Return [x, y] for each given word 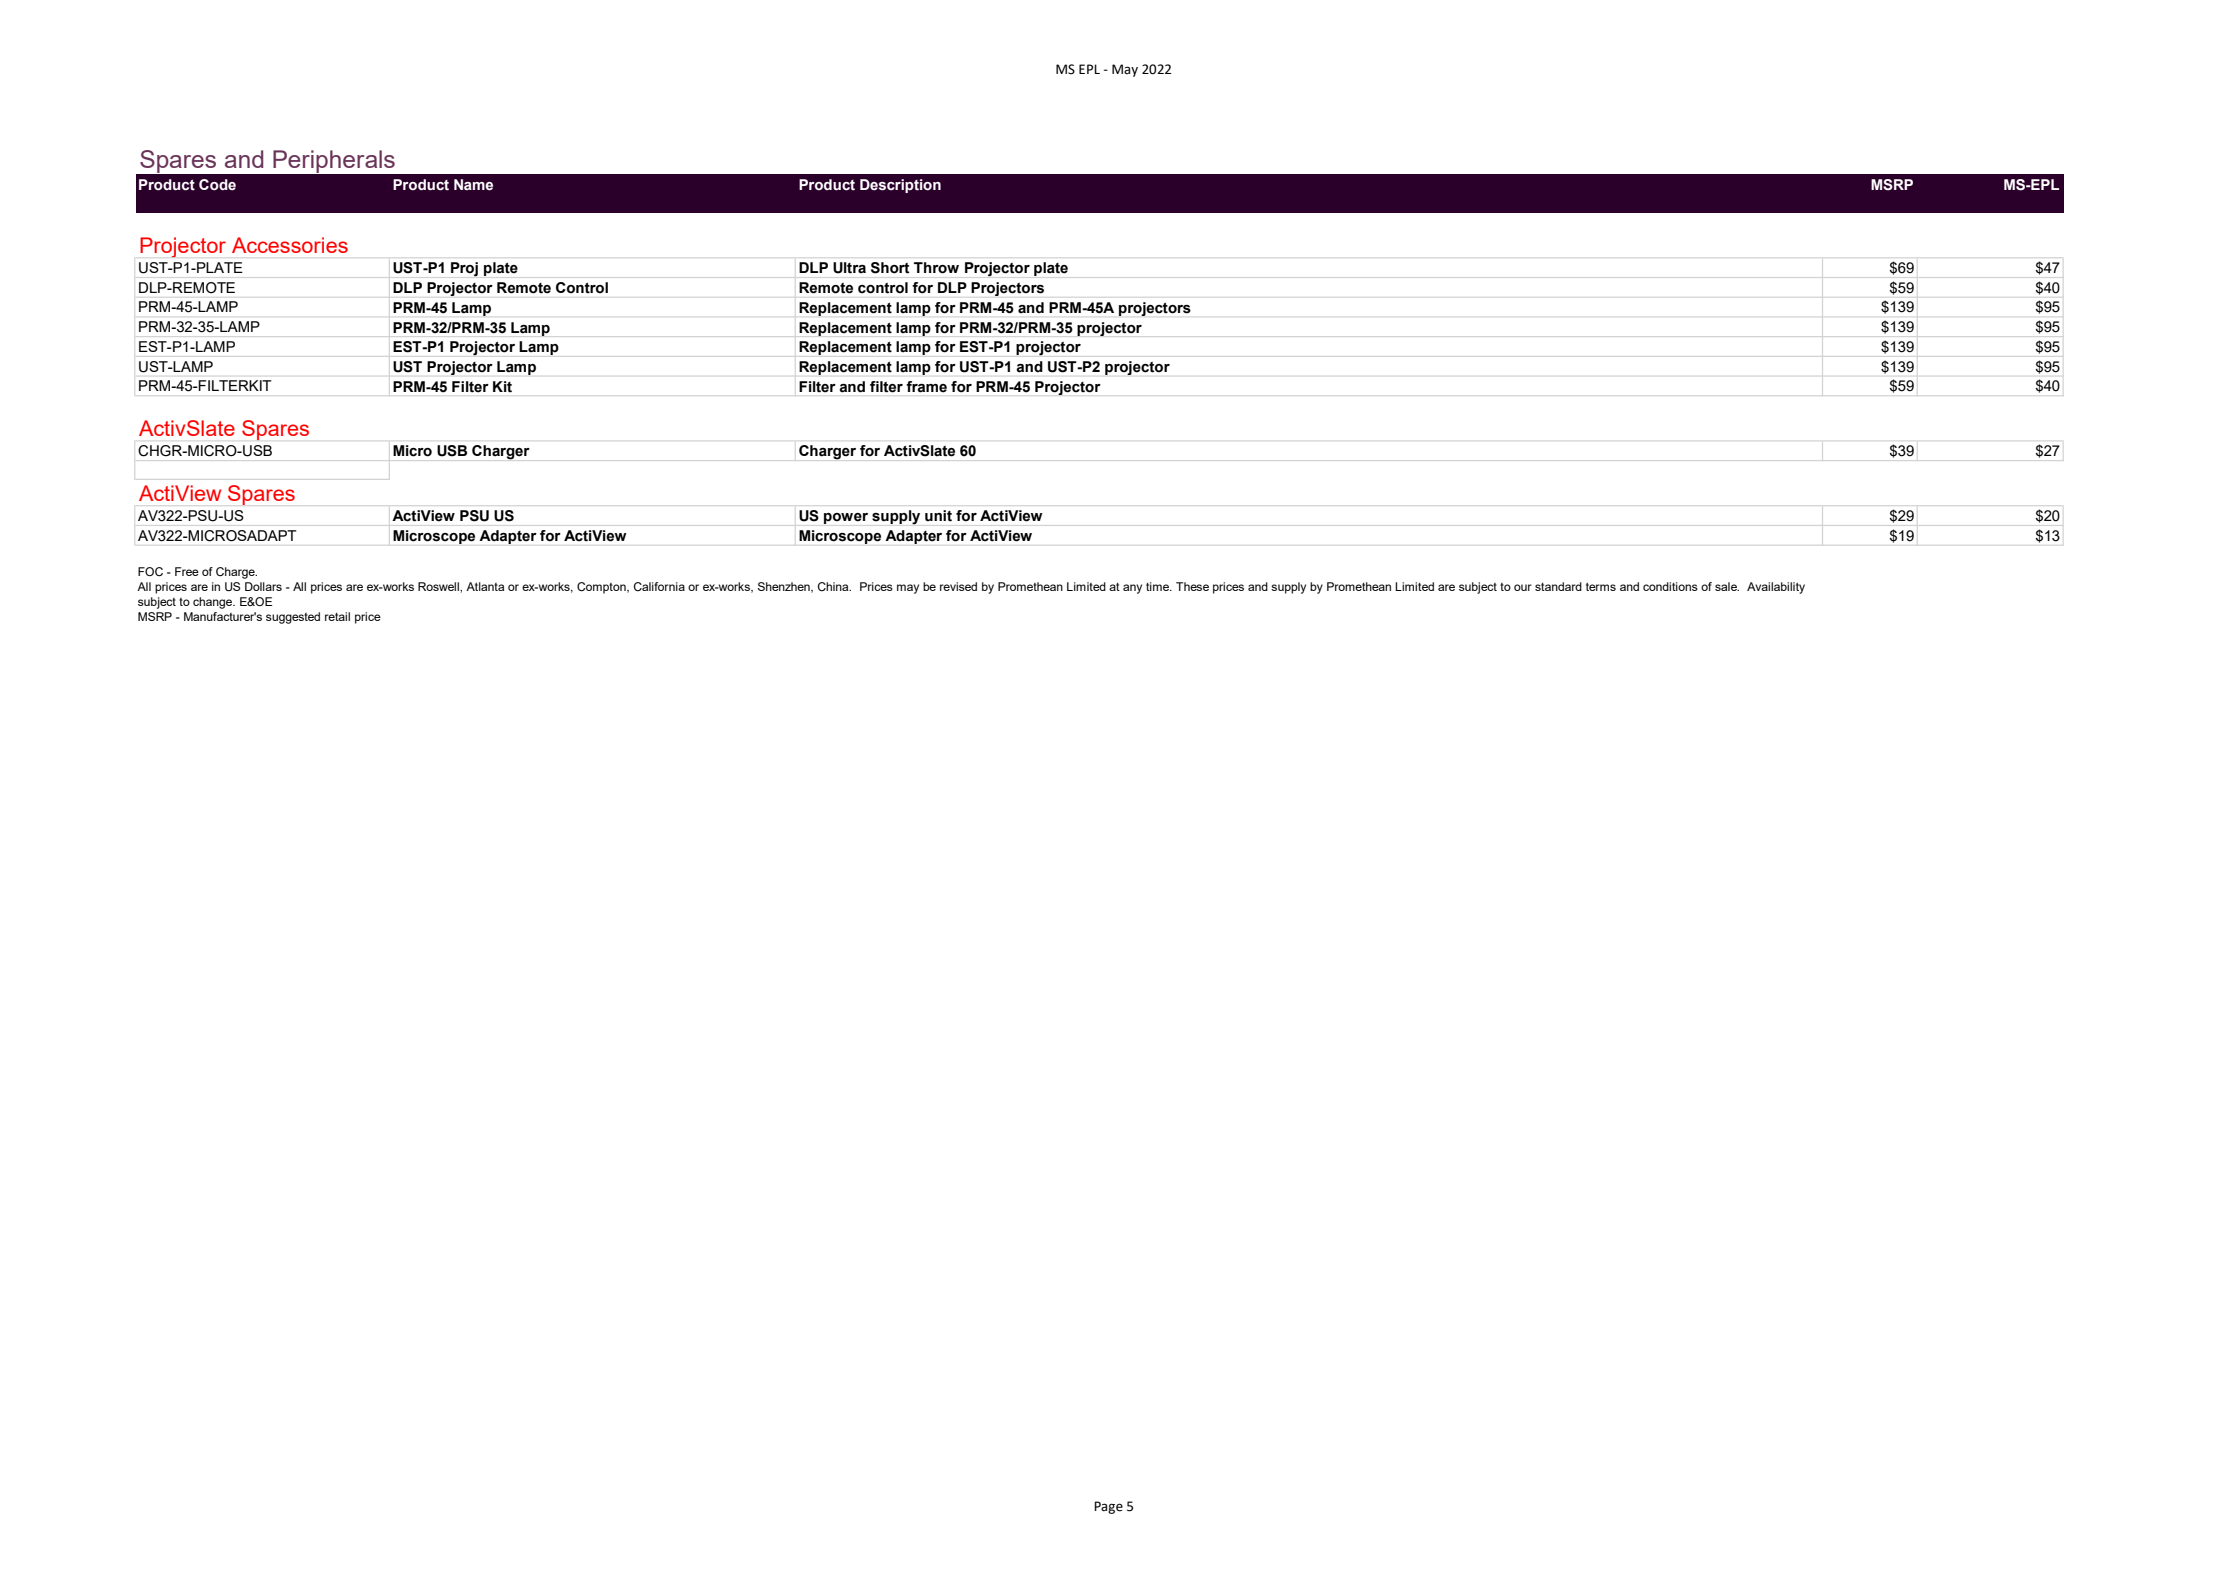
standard [1558, 586]
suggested [293, 618]
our [1523, 587]
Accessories [290, 245]
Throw [936, 267]
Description [900, 186]
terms [1601, 586]
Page [1108, 1507]
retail [337, 616]
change [214, 603]
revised [958, 586]
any [1132, 589]
